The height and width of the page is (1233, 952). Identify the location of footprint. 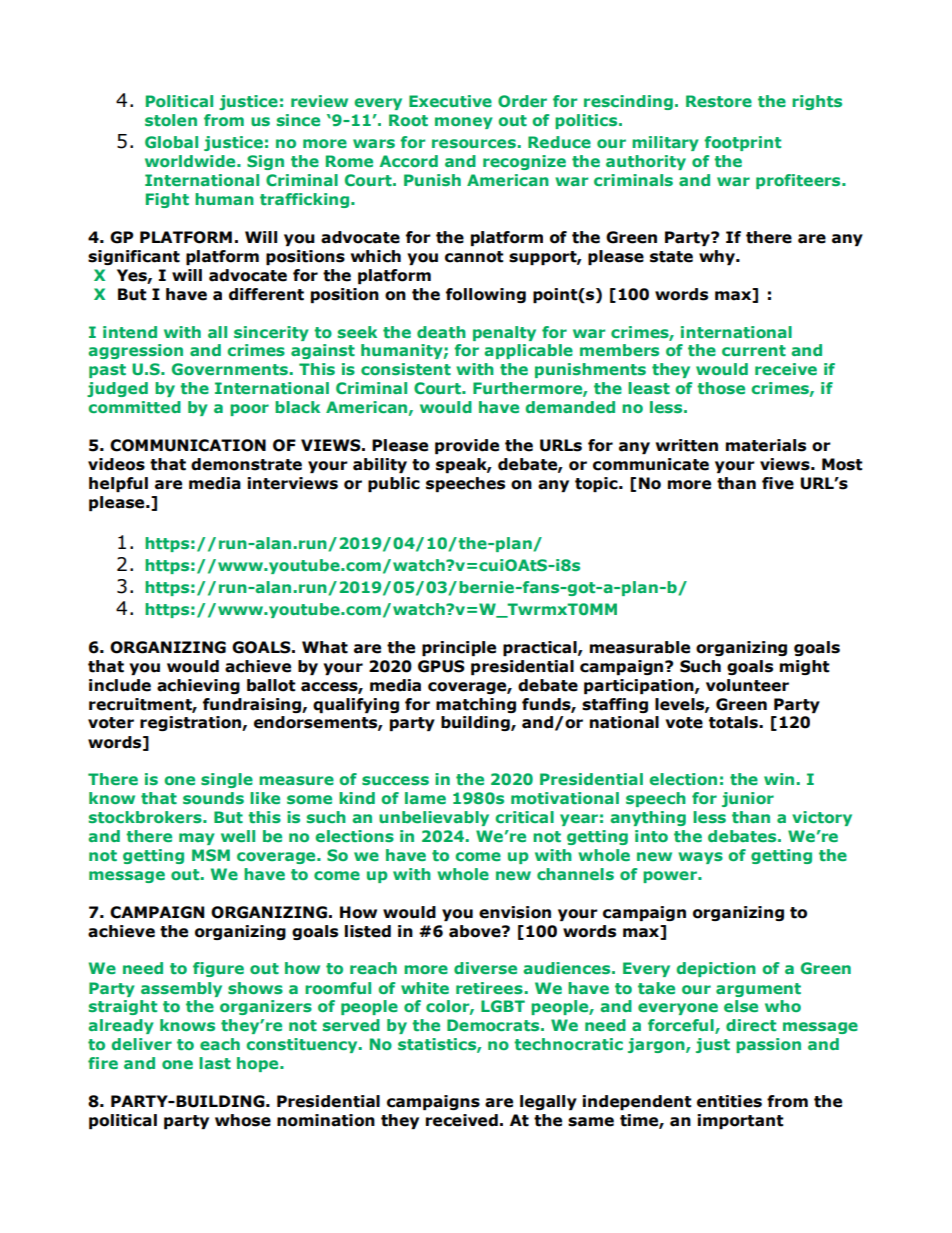
(742, 143).
